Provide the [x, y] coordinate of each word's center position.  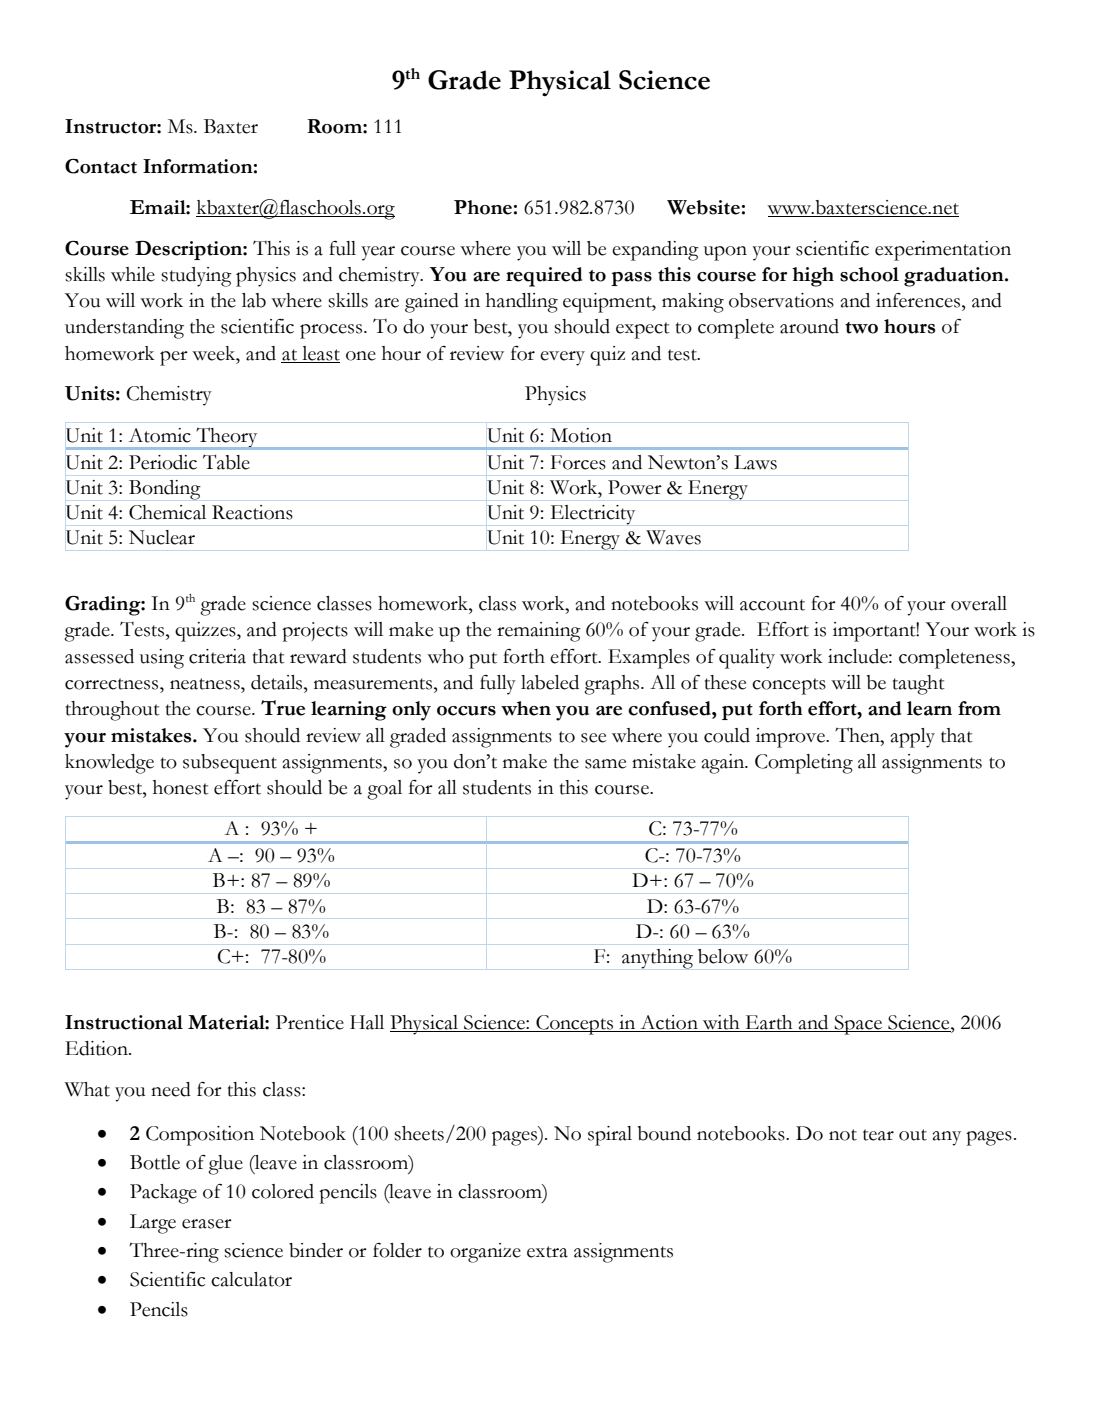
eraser [207, 1224]
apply [913, 738]
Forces [578, 462]
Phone [483, 207]
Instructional [124, 1022]
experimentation [943, 251]
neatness [206, 684]
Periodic [163, 462]
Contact [101, 166]
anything [657, 959]
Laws [755, 462]
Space [858, 1025]
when [526, 708]
